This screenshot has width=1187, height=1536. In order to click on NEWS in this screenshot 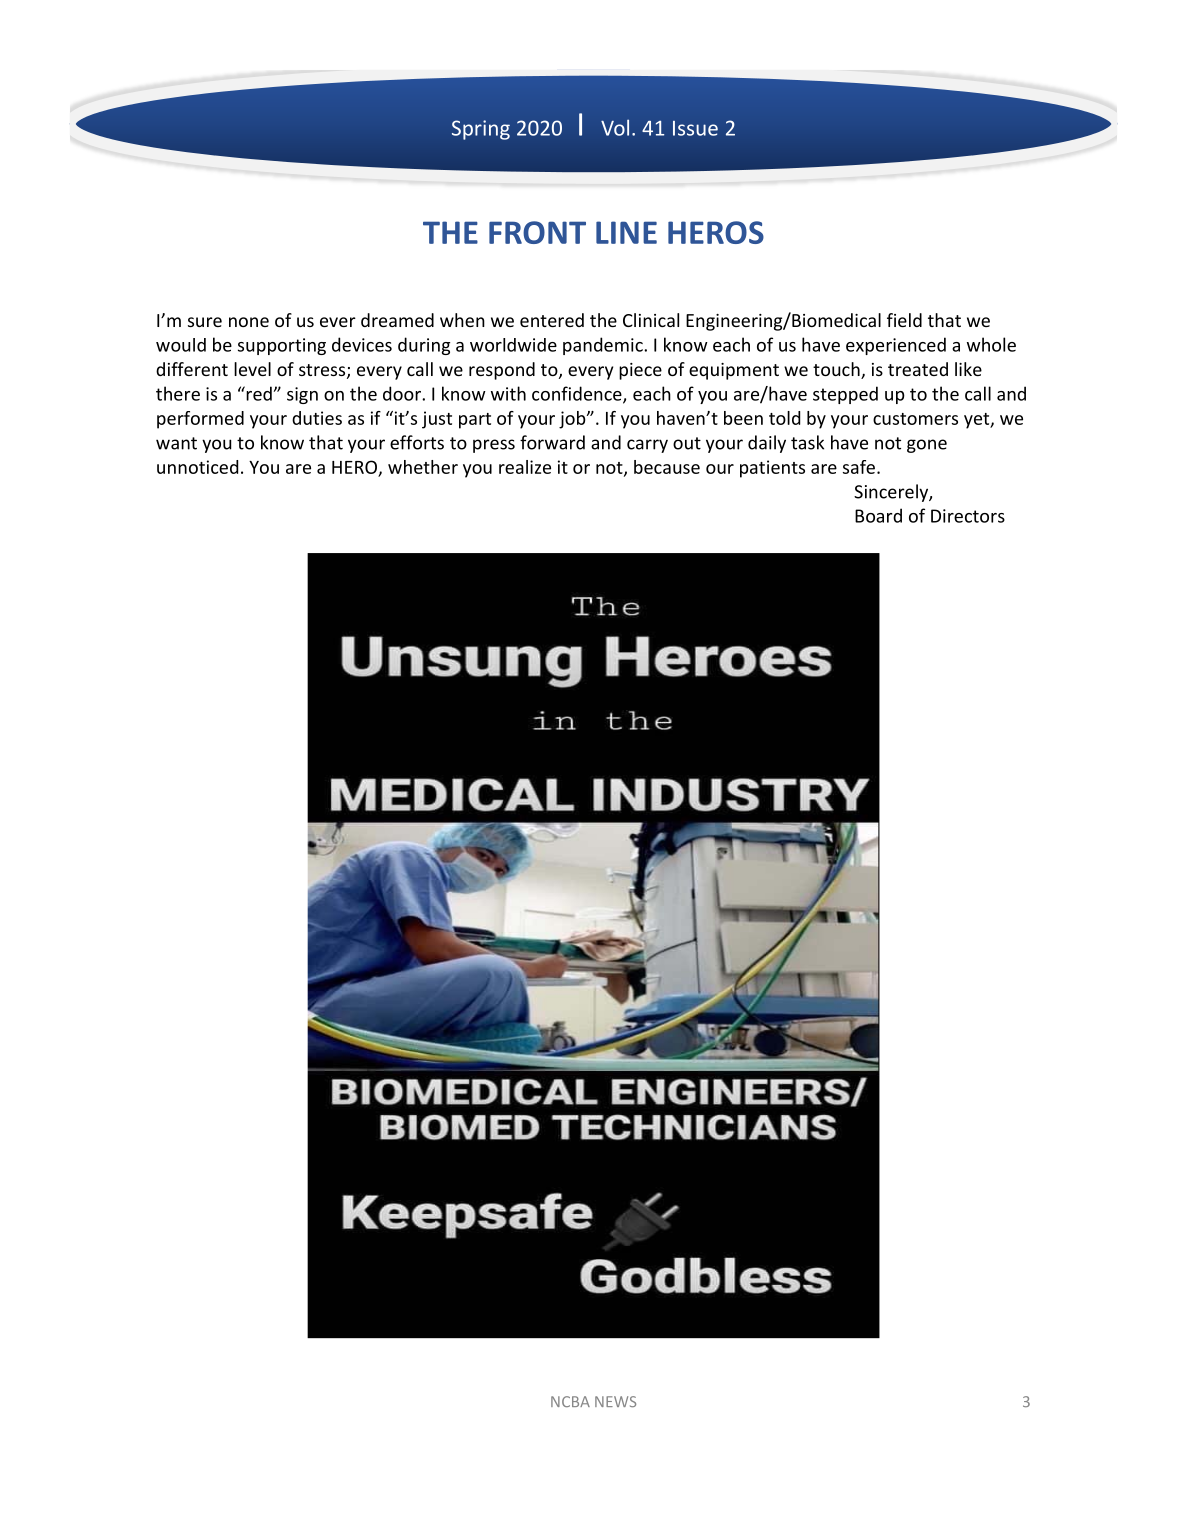, I will do `click(615, 1401)`.
